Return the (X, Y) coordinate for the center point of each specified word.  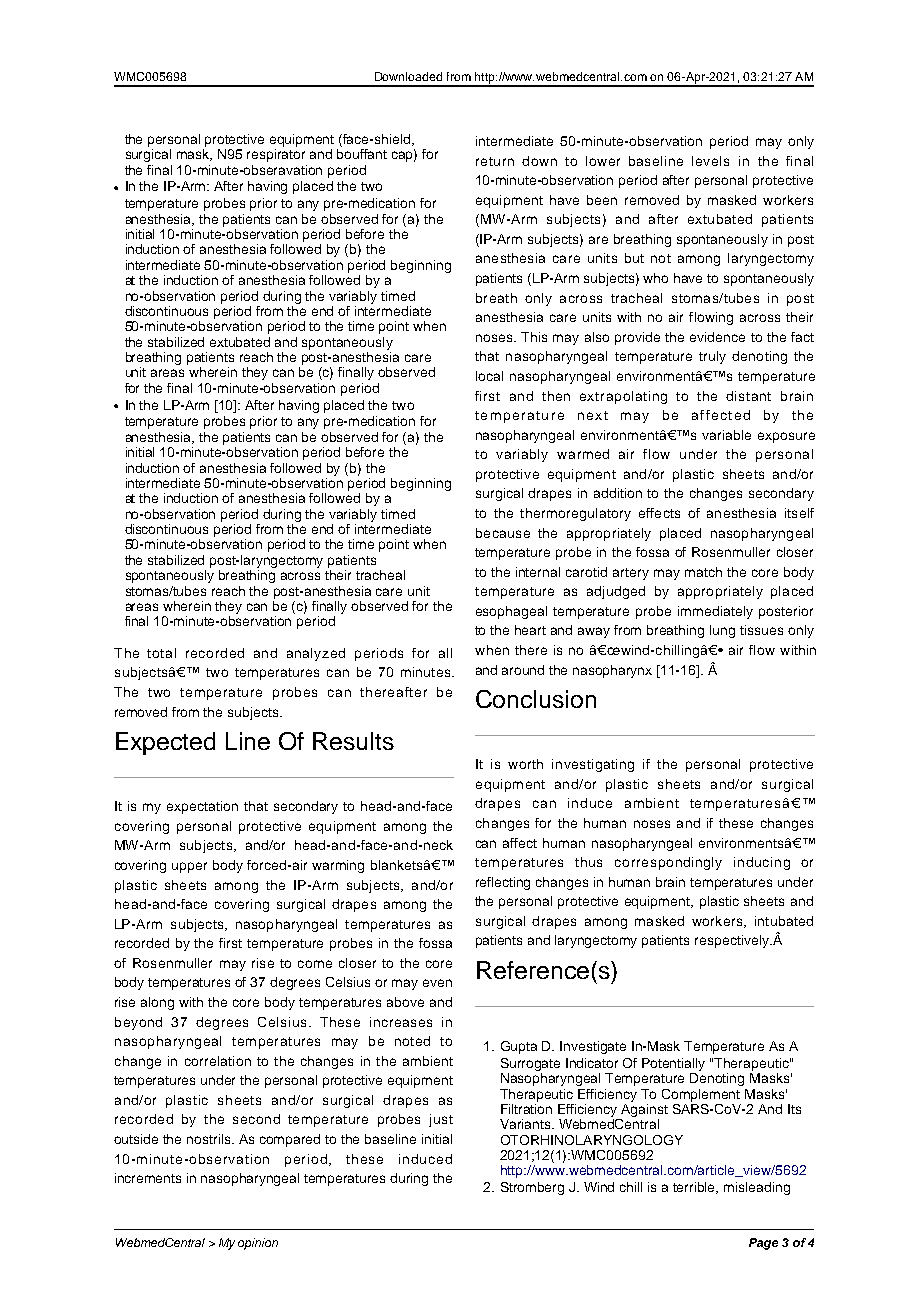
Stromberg (532, 1188)
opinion (258, 1244)
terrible (695, 1188)
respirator (276, 155)
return (495, 161)
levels (710, 161)
